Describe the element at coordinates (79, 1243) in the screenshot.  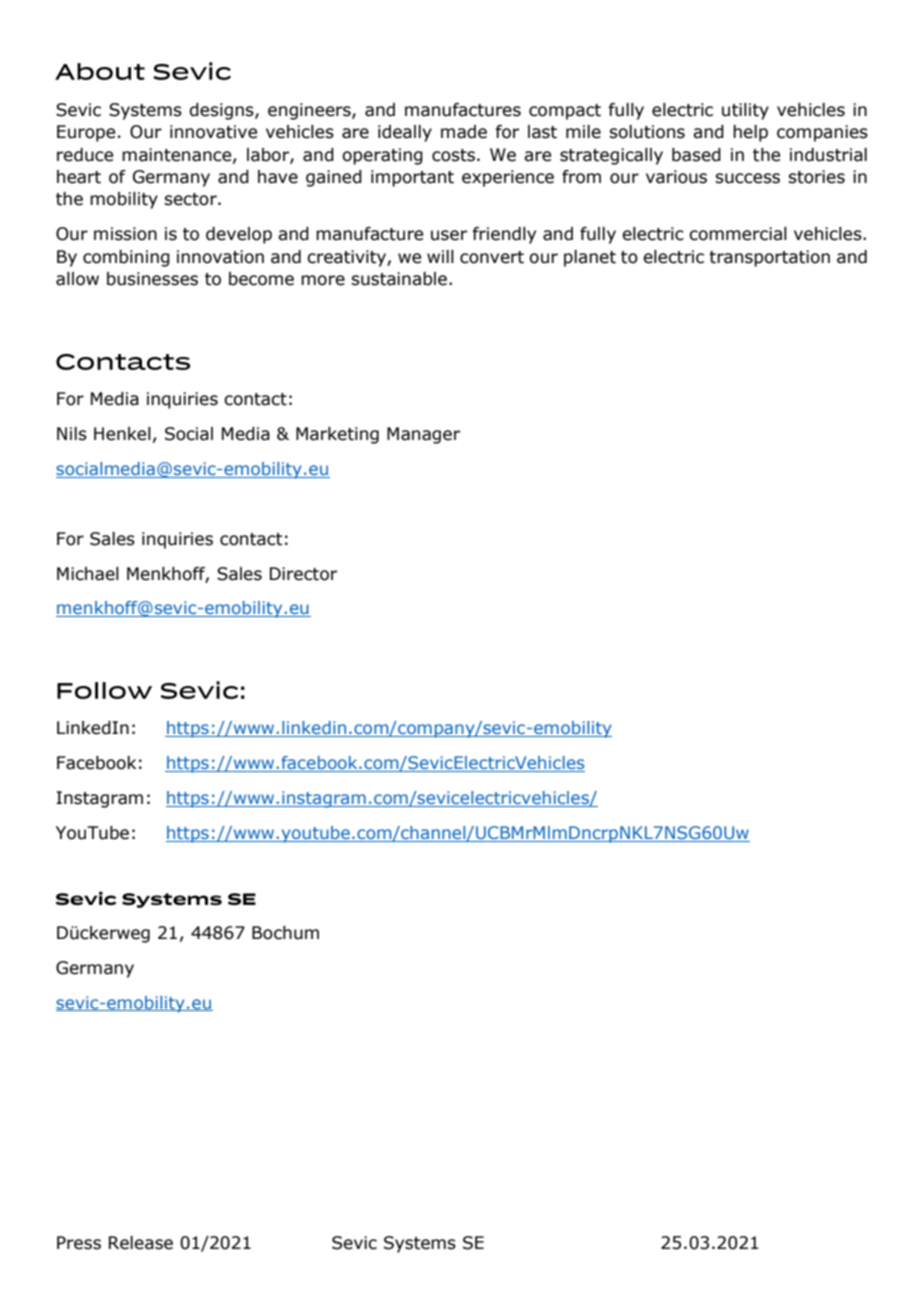
I see `Press` at that location.
